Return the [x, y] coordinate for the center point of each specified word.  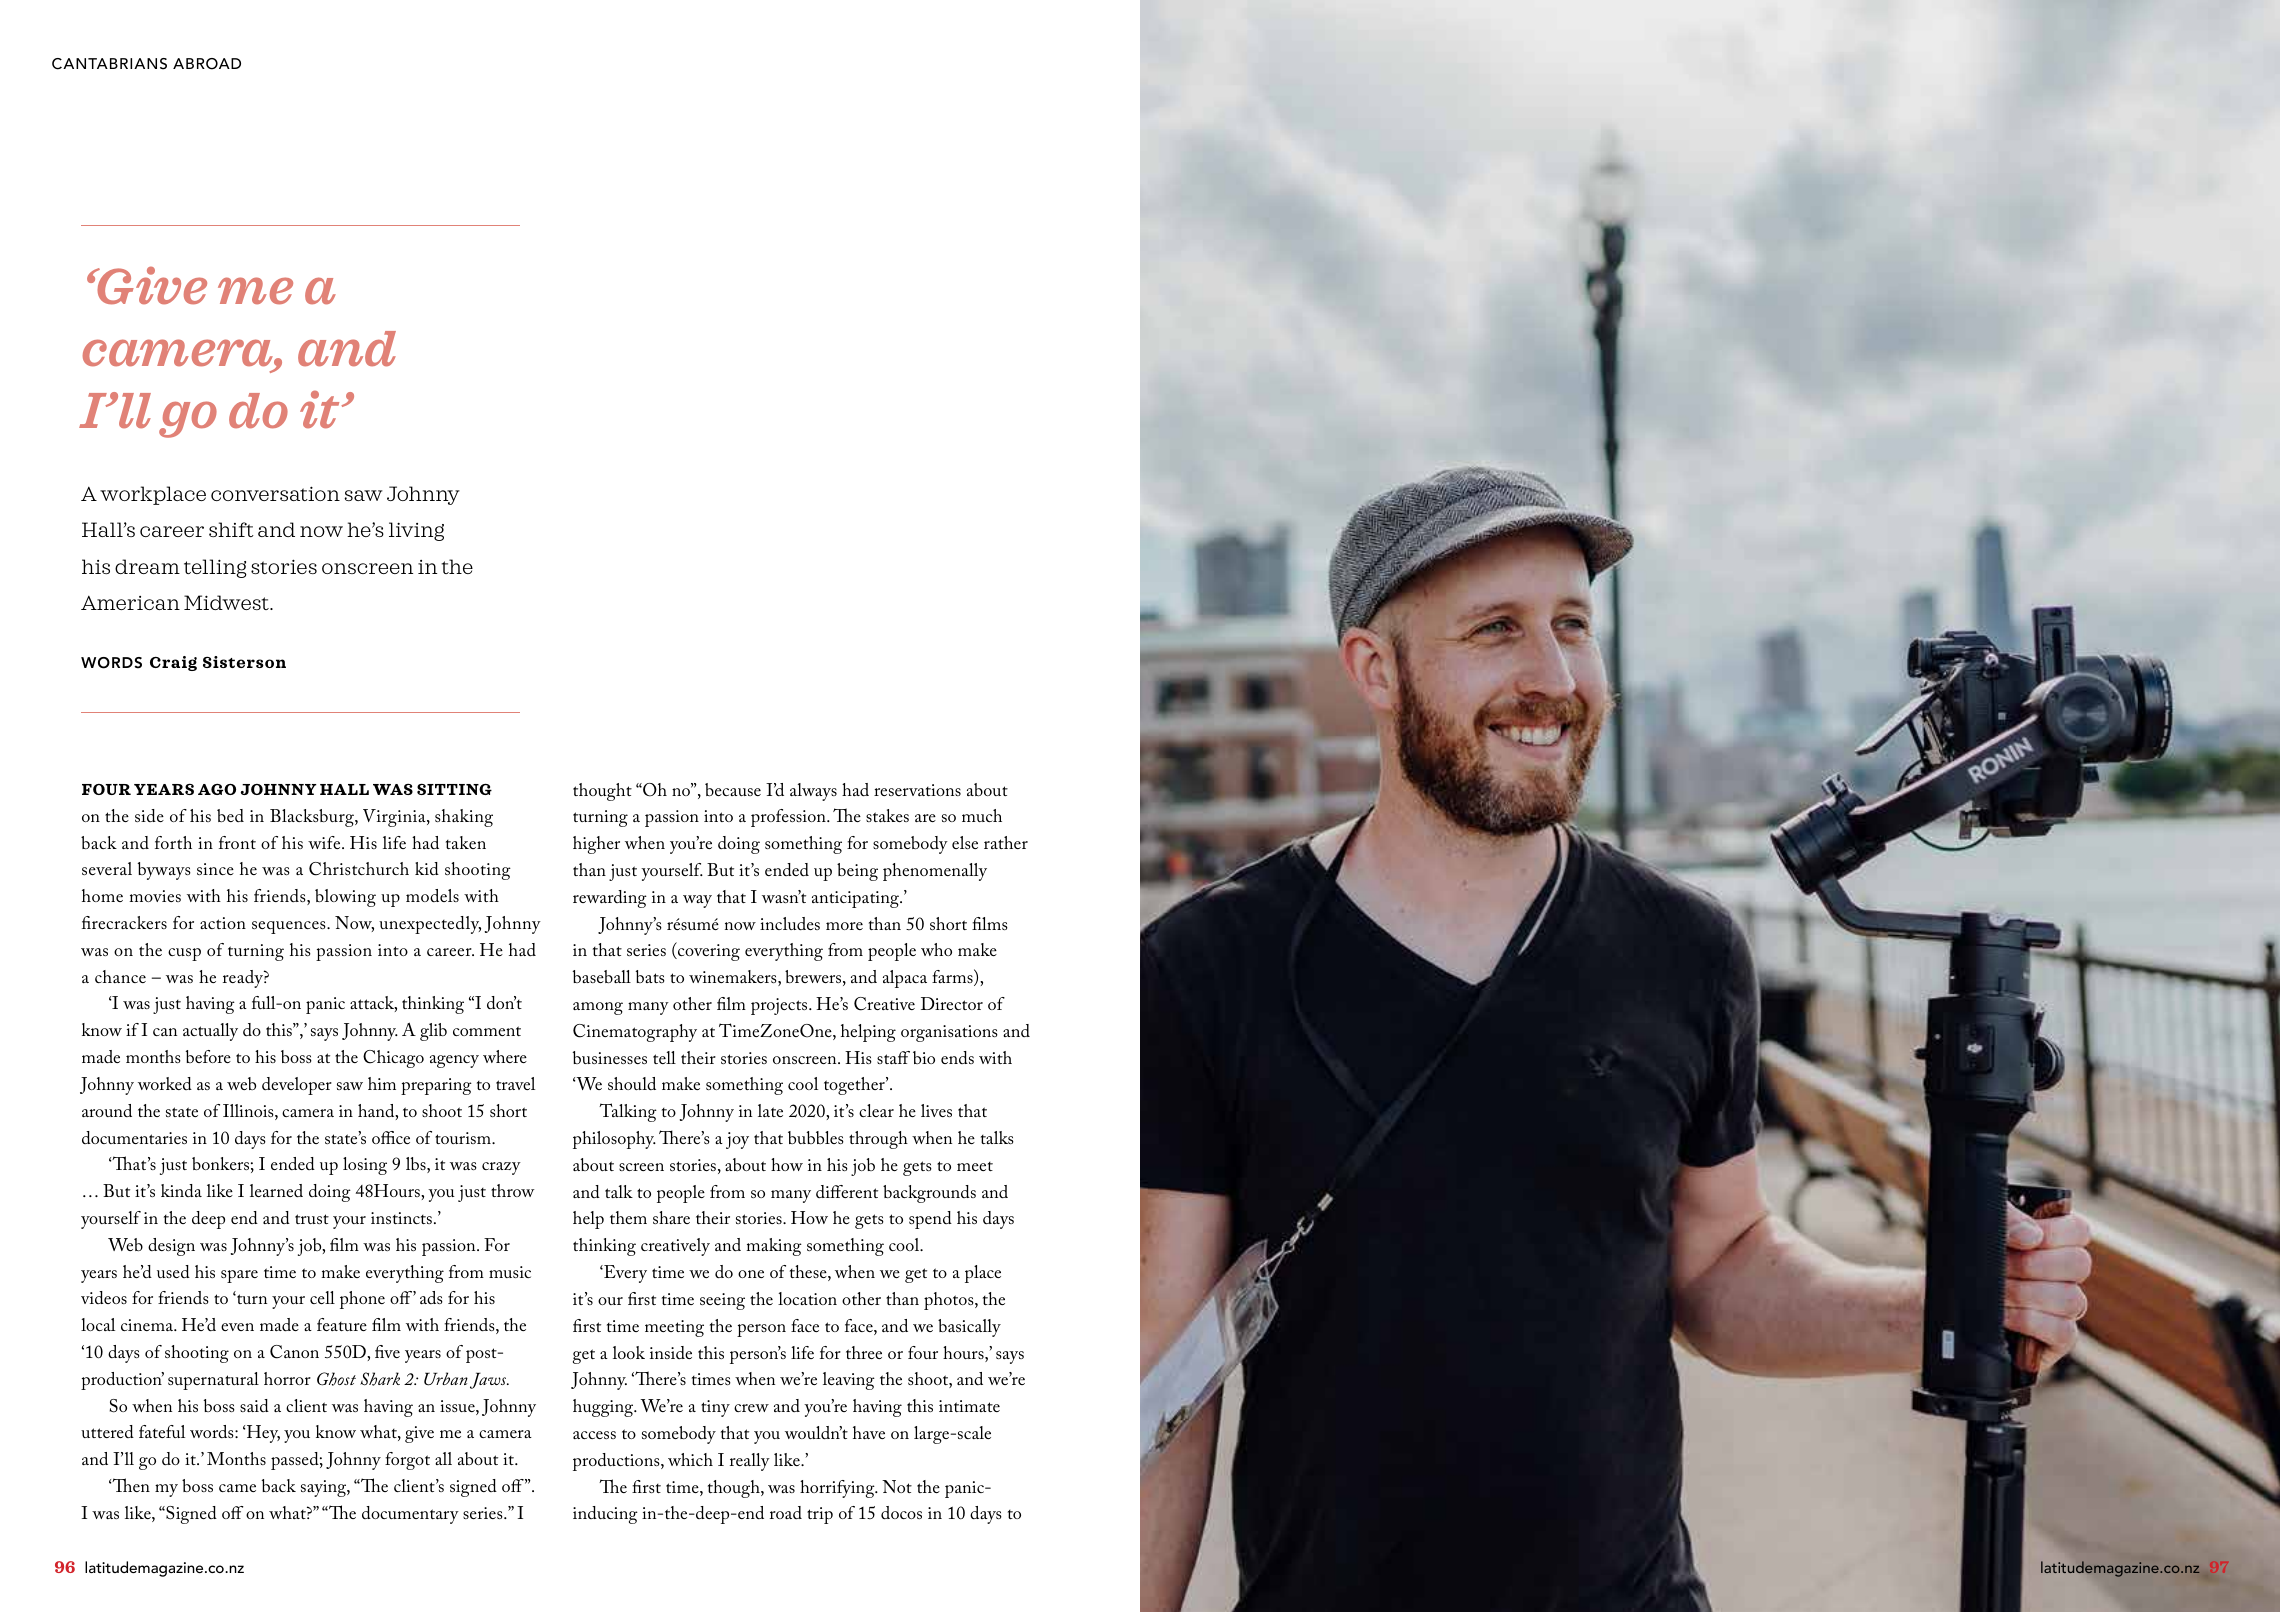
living [416, 531]
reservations [917, 790]
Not [897, 1486]
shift [231, 529]
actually [210, 1032]
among [598, 1008]
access [594, 1435]
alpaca [905, 979]
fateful [162, 1431]
